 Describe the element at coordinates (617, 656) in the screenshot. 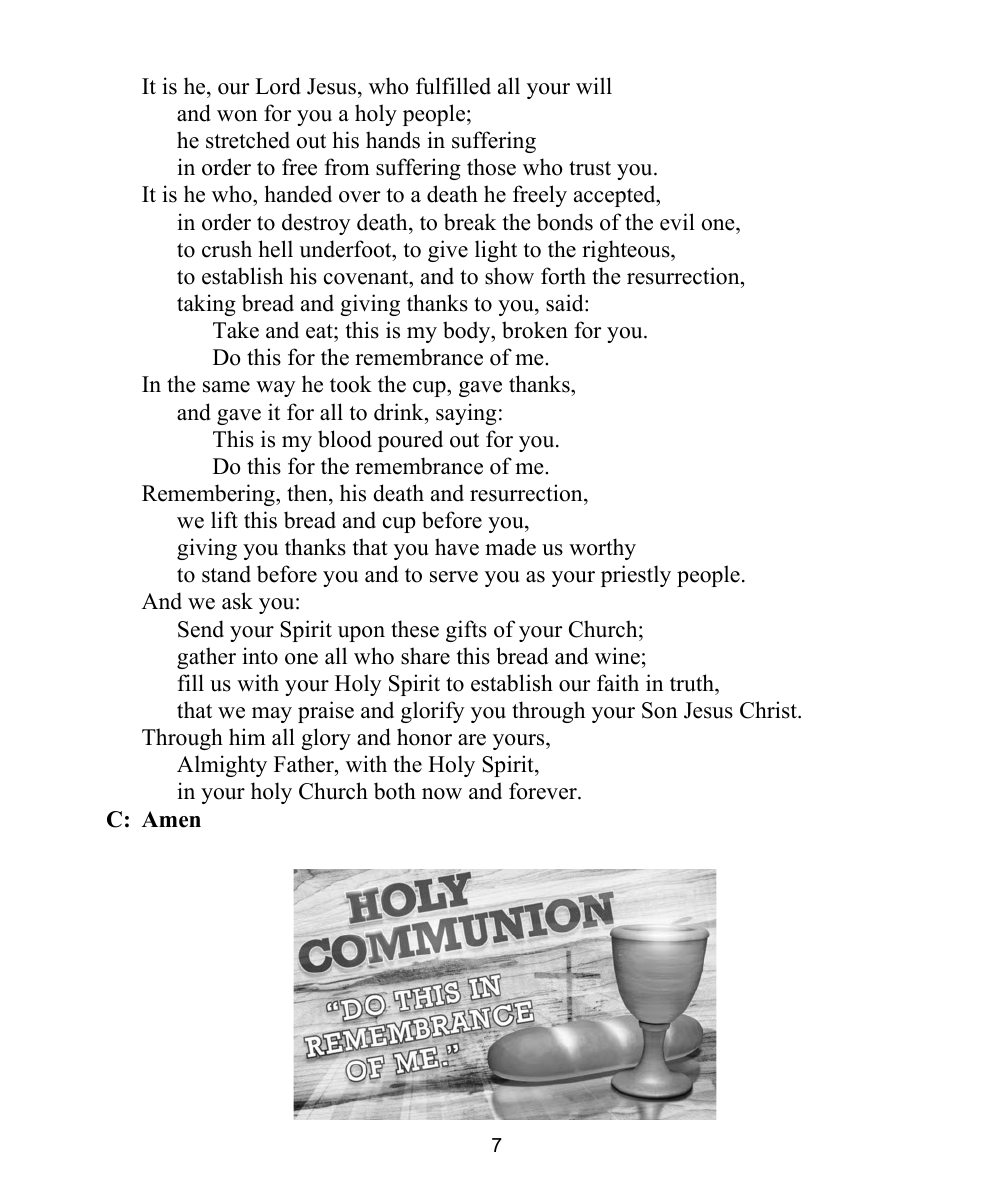

I see `wine` at that location.
